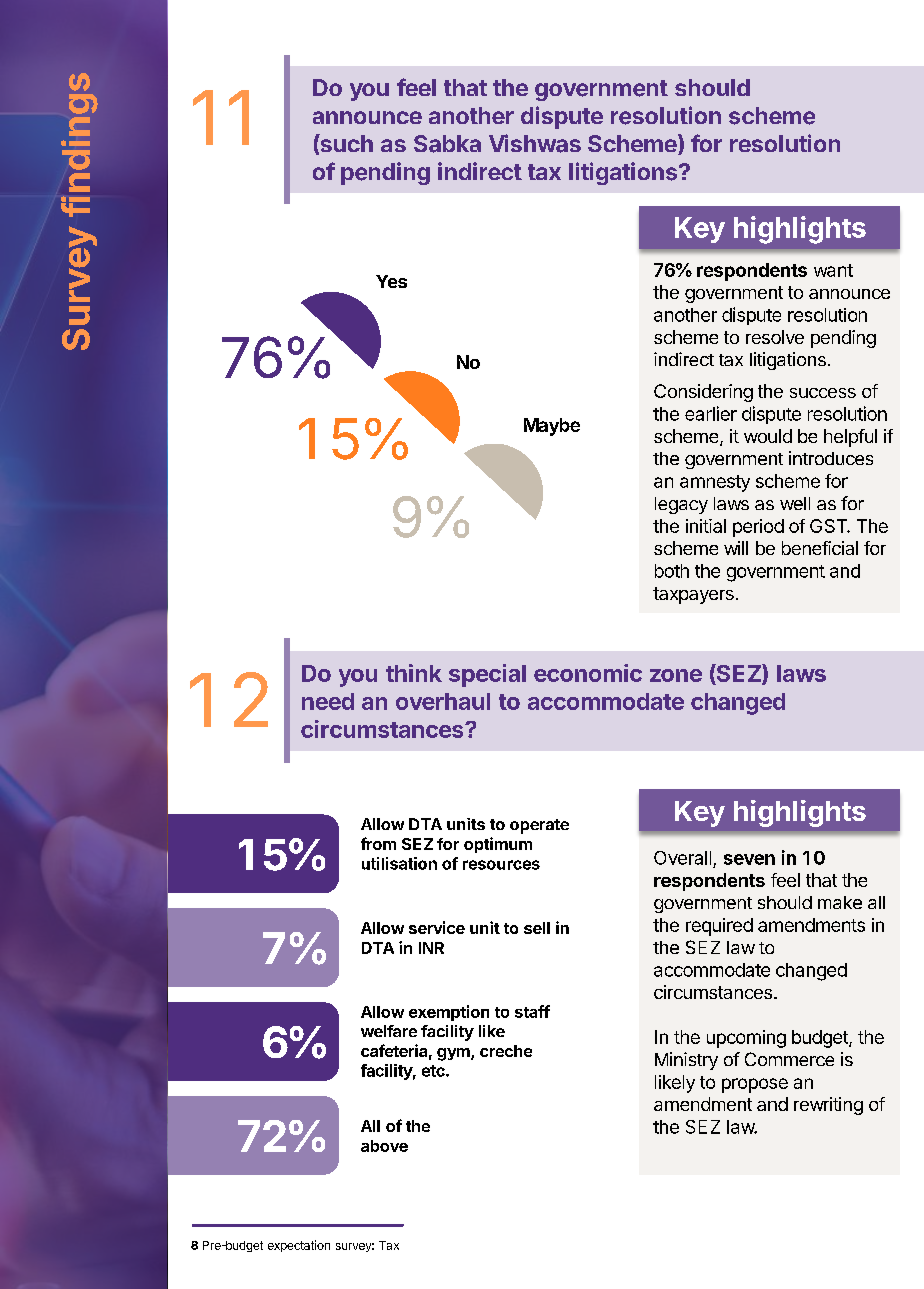 This document has height=1289, width=924. Describe the element at coordinates (532, 1011) in the document. I see `staff` at that location.
